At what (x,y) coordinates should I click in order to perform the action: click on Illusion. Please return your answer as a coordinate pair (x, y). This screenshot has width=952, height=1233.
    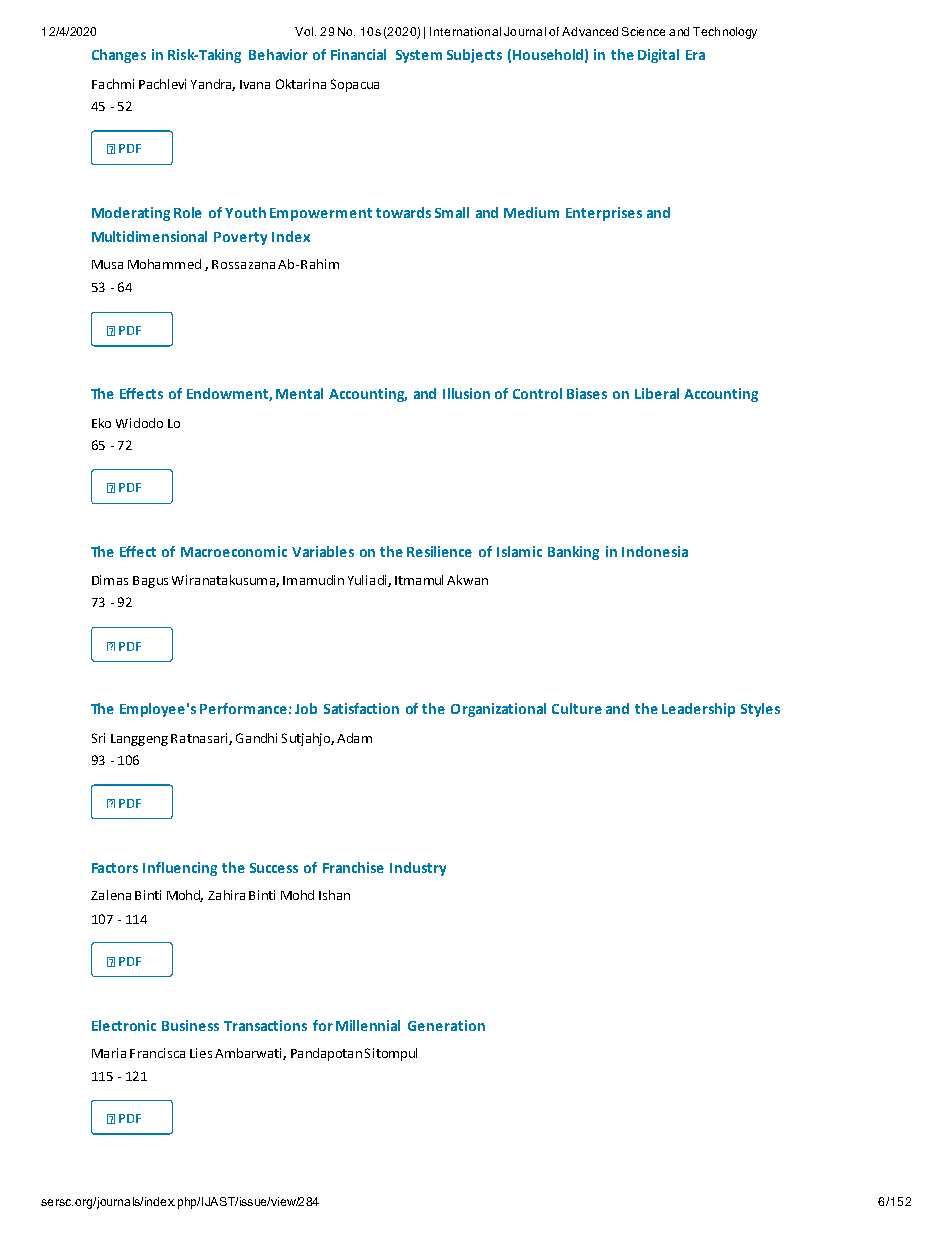
    Looking at the image, I should click on (466, 393).
